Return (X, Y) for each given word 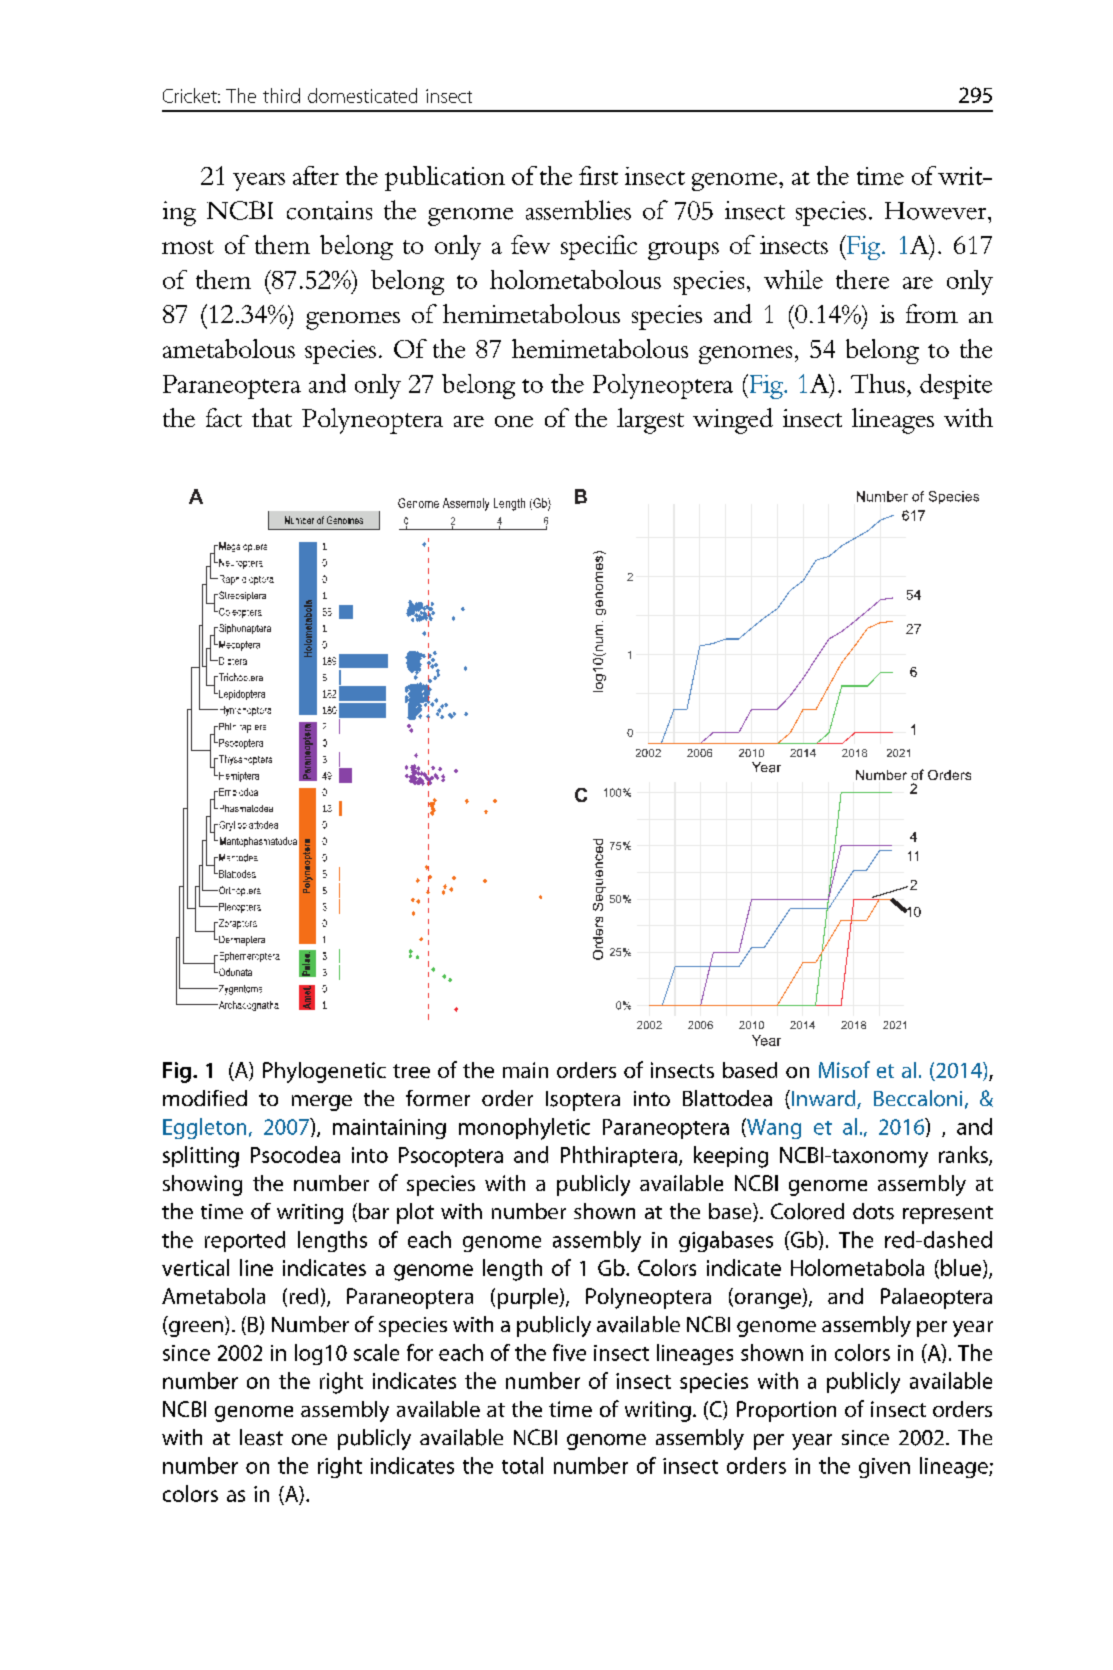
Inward (825, 1099)
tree (411, 1071)
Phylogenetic (324, 1072)
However (937, 211)
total (522, 1465)
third (281, 95)
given (884, 1468)
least (261, 1437)
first (598, 175)
